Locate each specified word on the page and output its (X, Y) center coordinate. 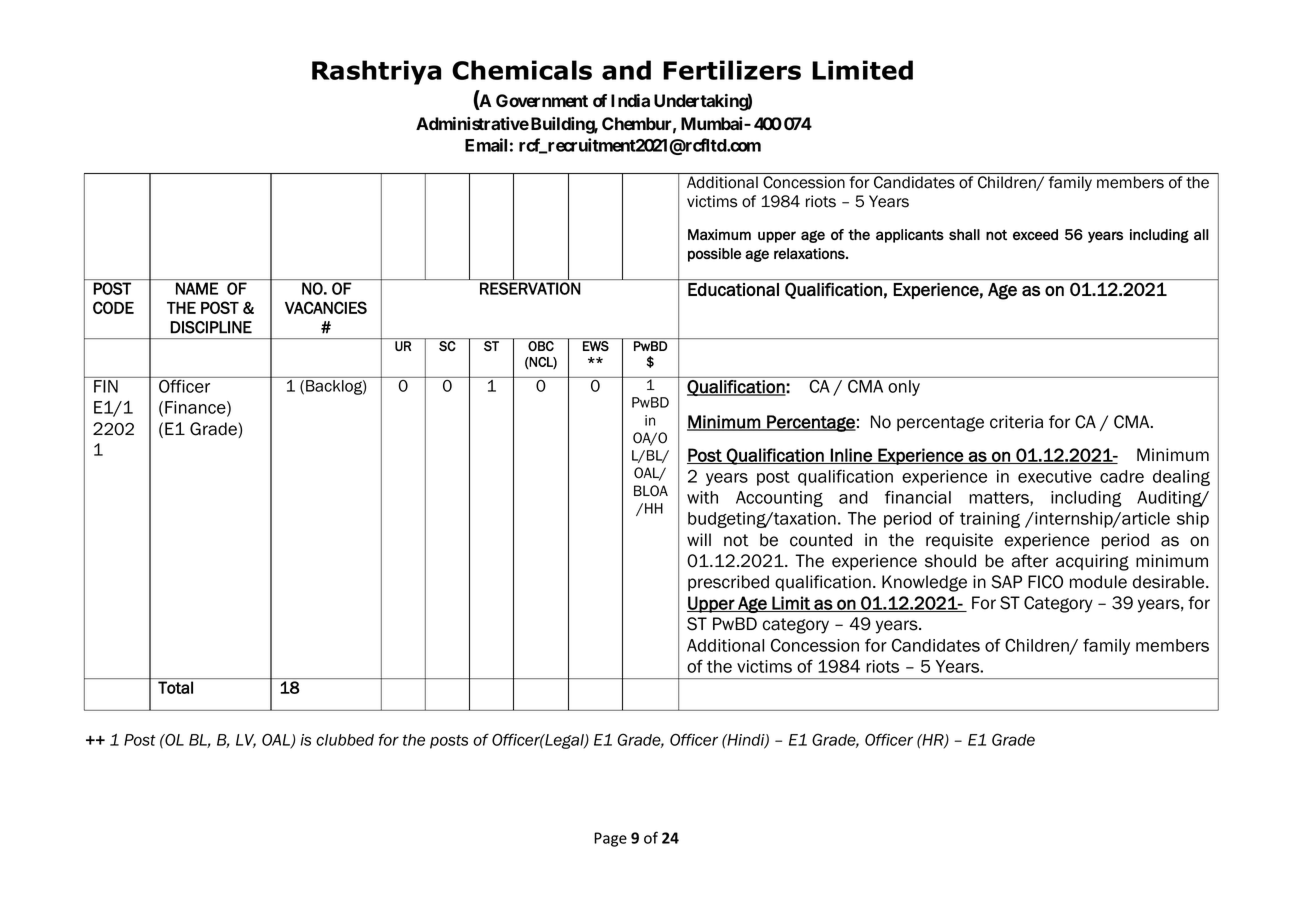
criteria (1016, 422)
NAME (197, 288)
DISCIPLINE (211, 327)
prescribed (728, 583)
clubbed (345, 740)
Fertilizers (732, 70)
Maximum (719, 234)
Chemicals (522, 70)
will (699, 539)
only (904, 388)
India (630, 100)
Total (175, 687)
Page (610, 839)
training (990, 520)
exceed (1035, 234)
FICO (1045, 582)
